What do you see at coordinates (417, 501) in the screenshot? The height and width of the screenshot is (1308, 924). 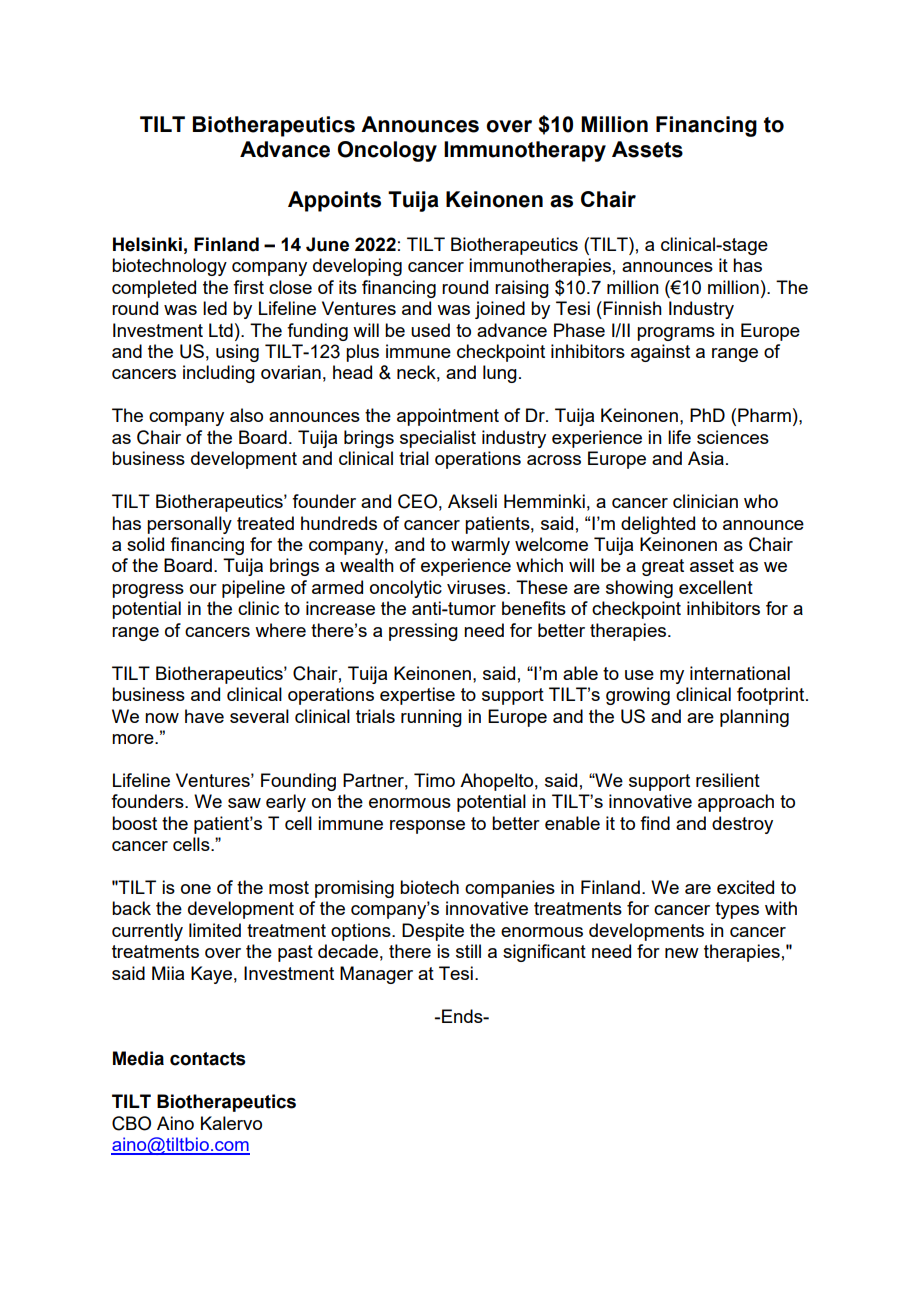 I see `CEO` at bounding box center [417, 501].
